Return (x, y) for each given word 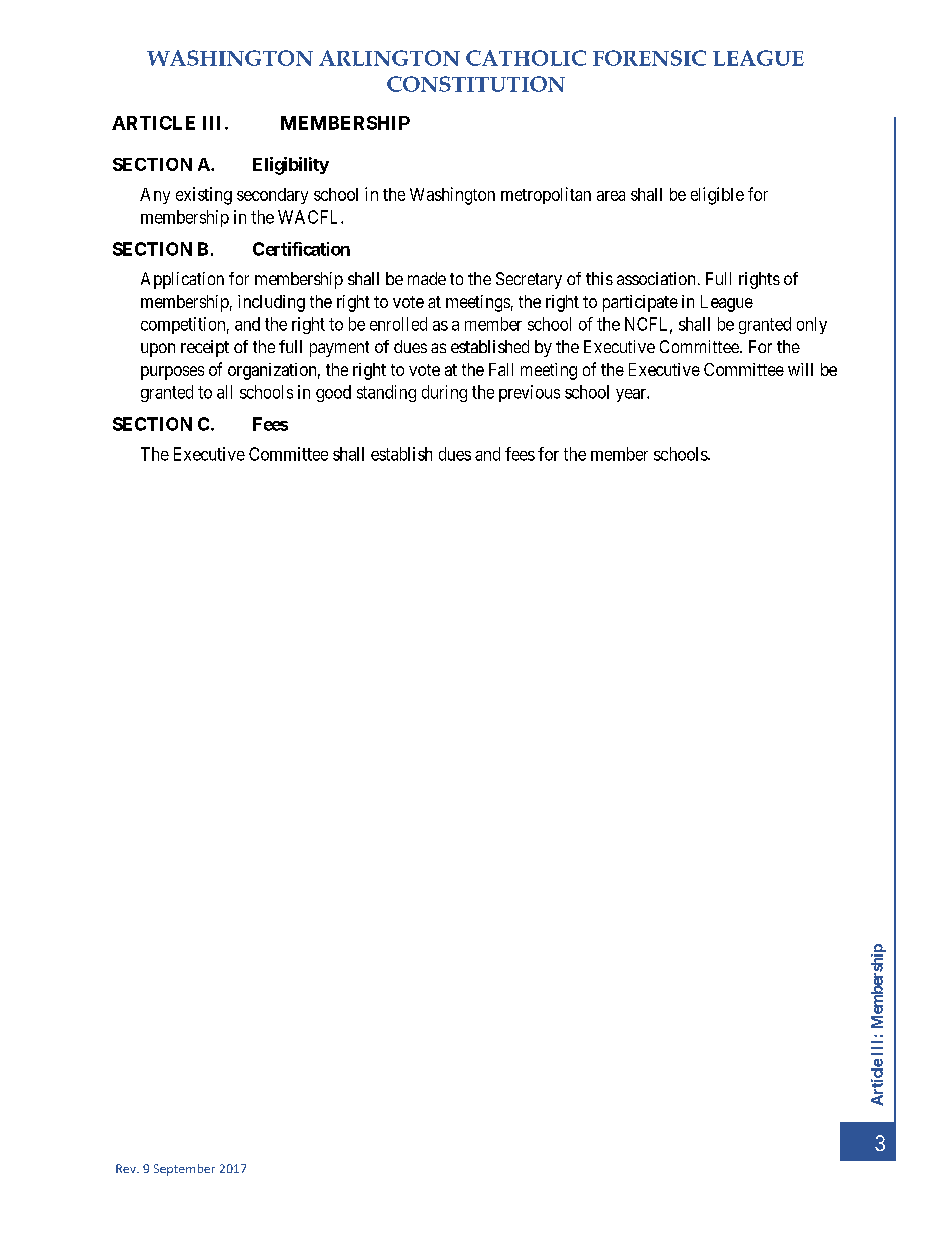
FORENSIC (649, 58)
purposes (172, 373)
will (800, 369)
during (444, 393)
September (184, 1170)
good (333, 393)
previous (529, 393)
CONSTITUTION (476, 84)
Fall (501, 369)
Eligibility (291, 166)
